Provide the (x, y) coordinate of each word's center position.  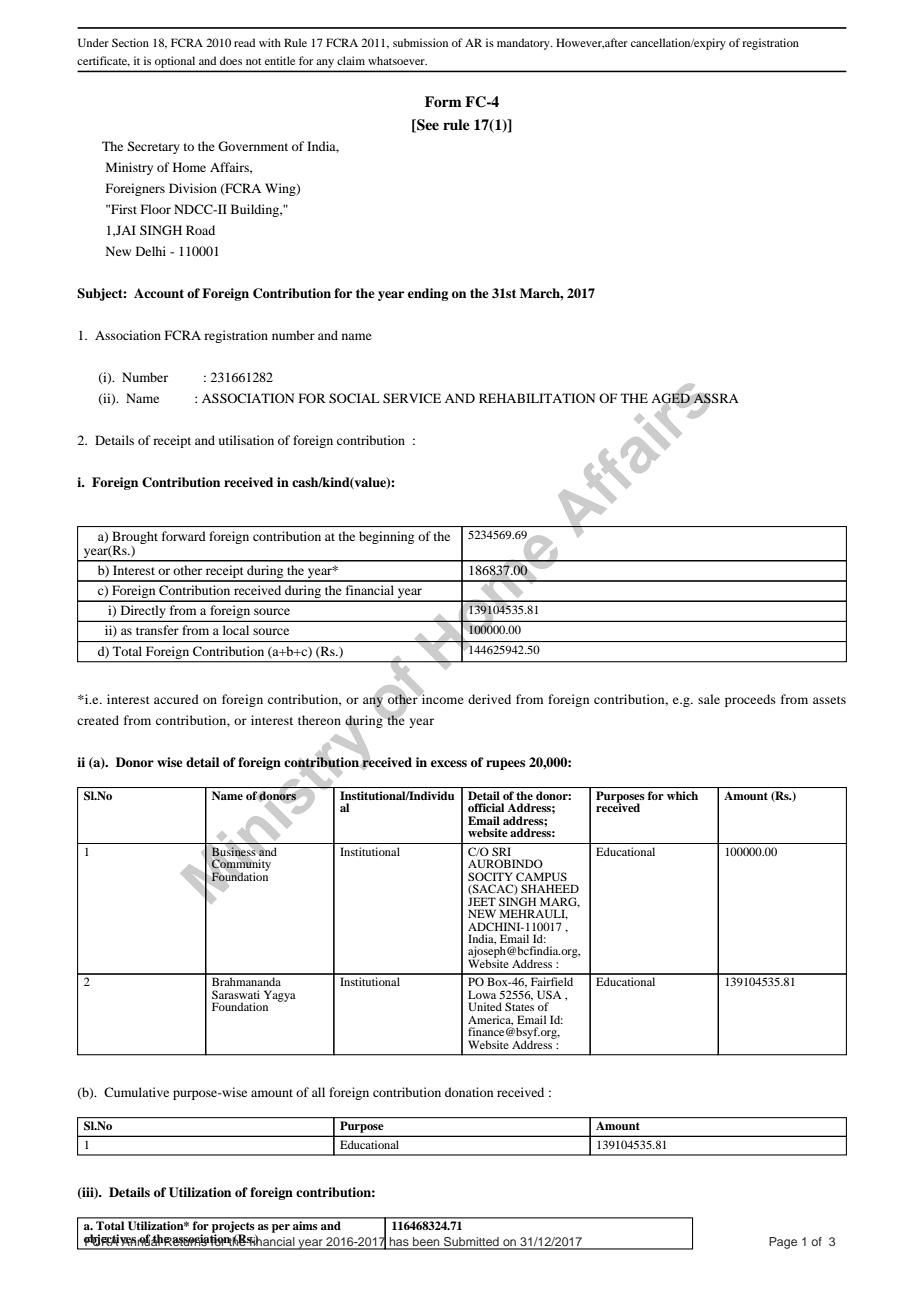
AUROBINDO (505, 863)
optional (175, 62)
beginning (386, 537)
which (682, 795)
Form (443, 101)
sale (709, 699)
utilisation (246, 440)
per (281, 1228)
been (426, 1243)
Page (783, 1243)
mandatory (524, 44)
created (98, 720)
